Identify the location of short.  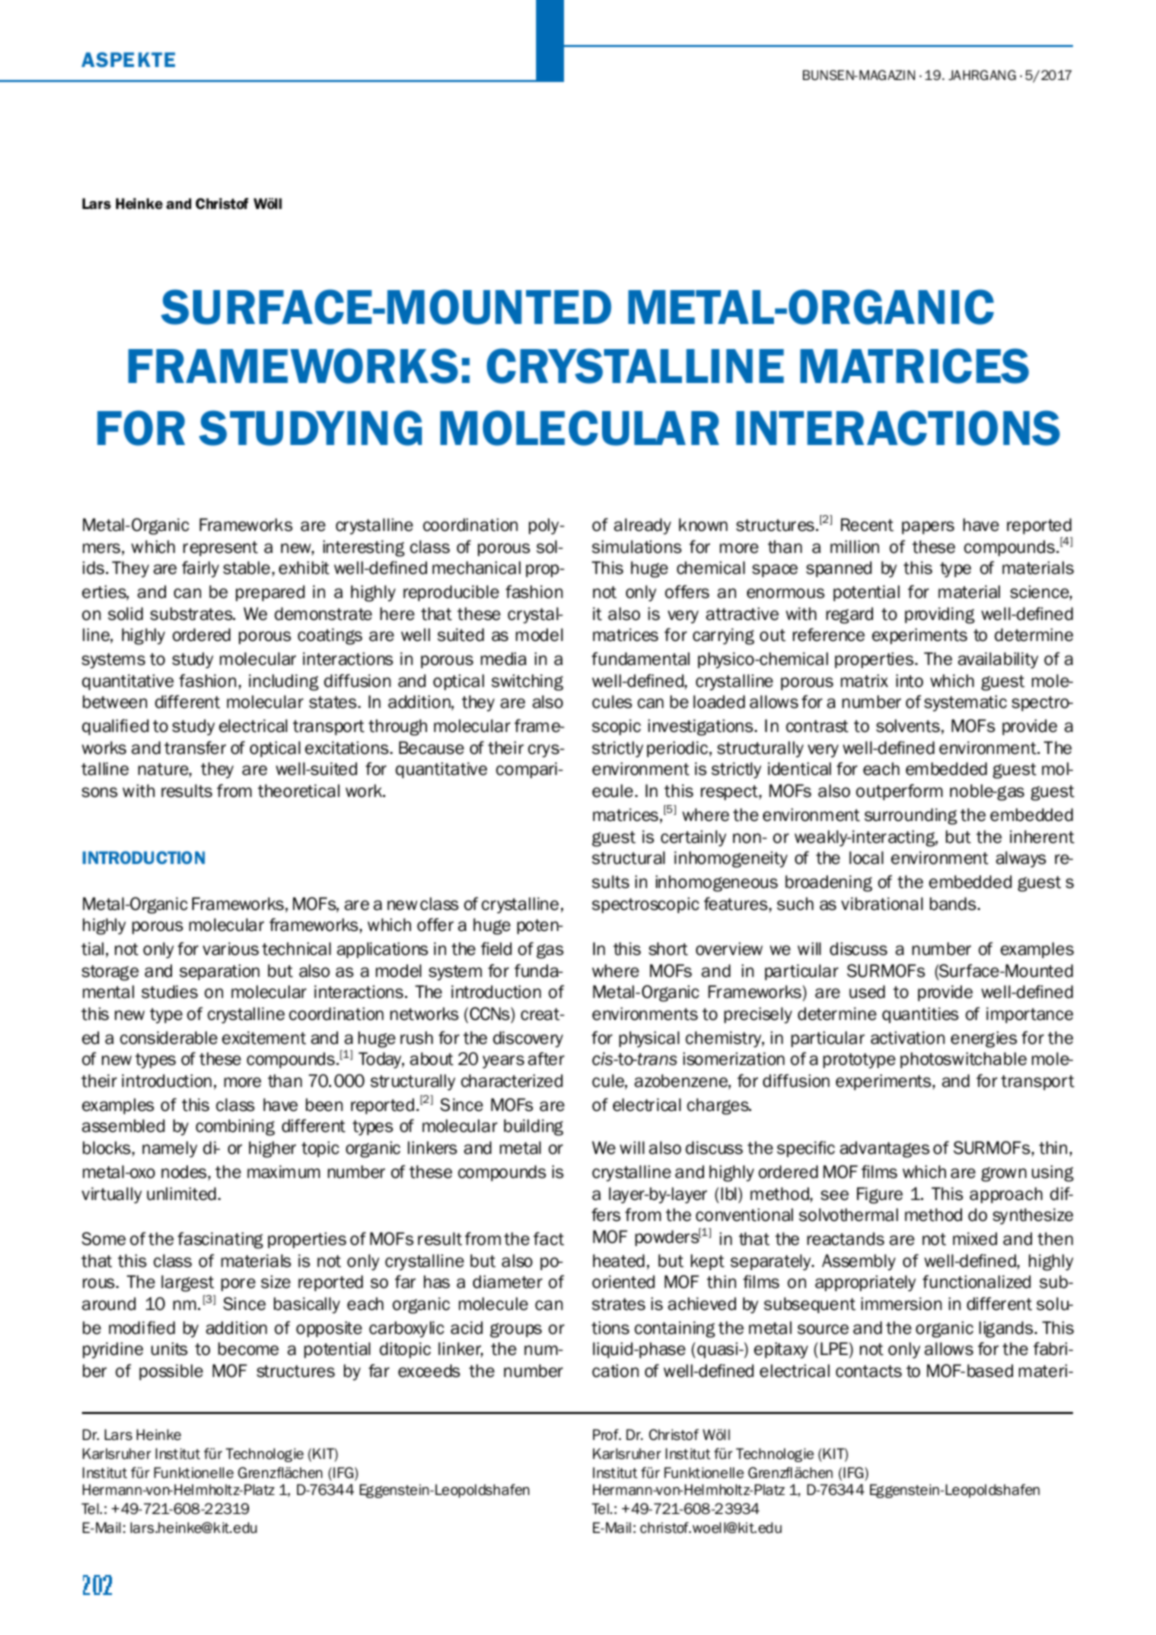
(668, 949).
